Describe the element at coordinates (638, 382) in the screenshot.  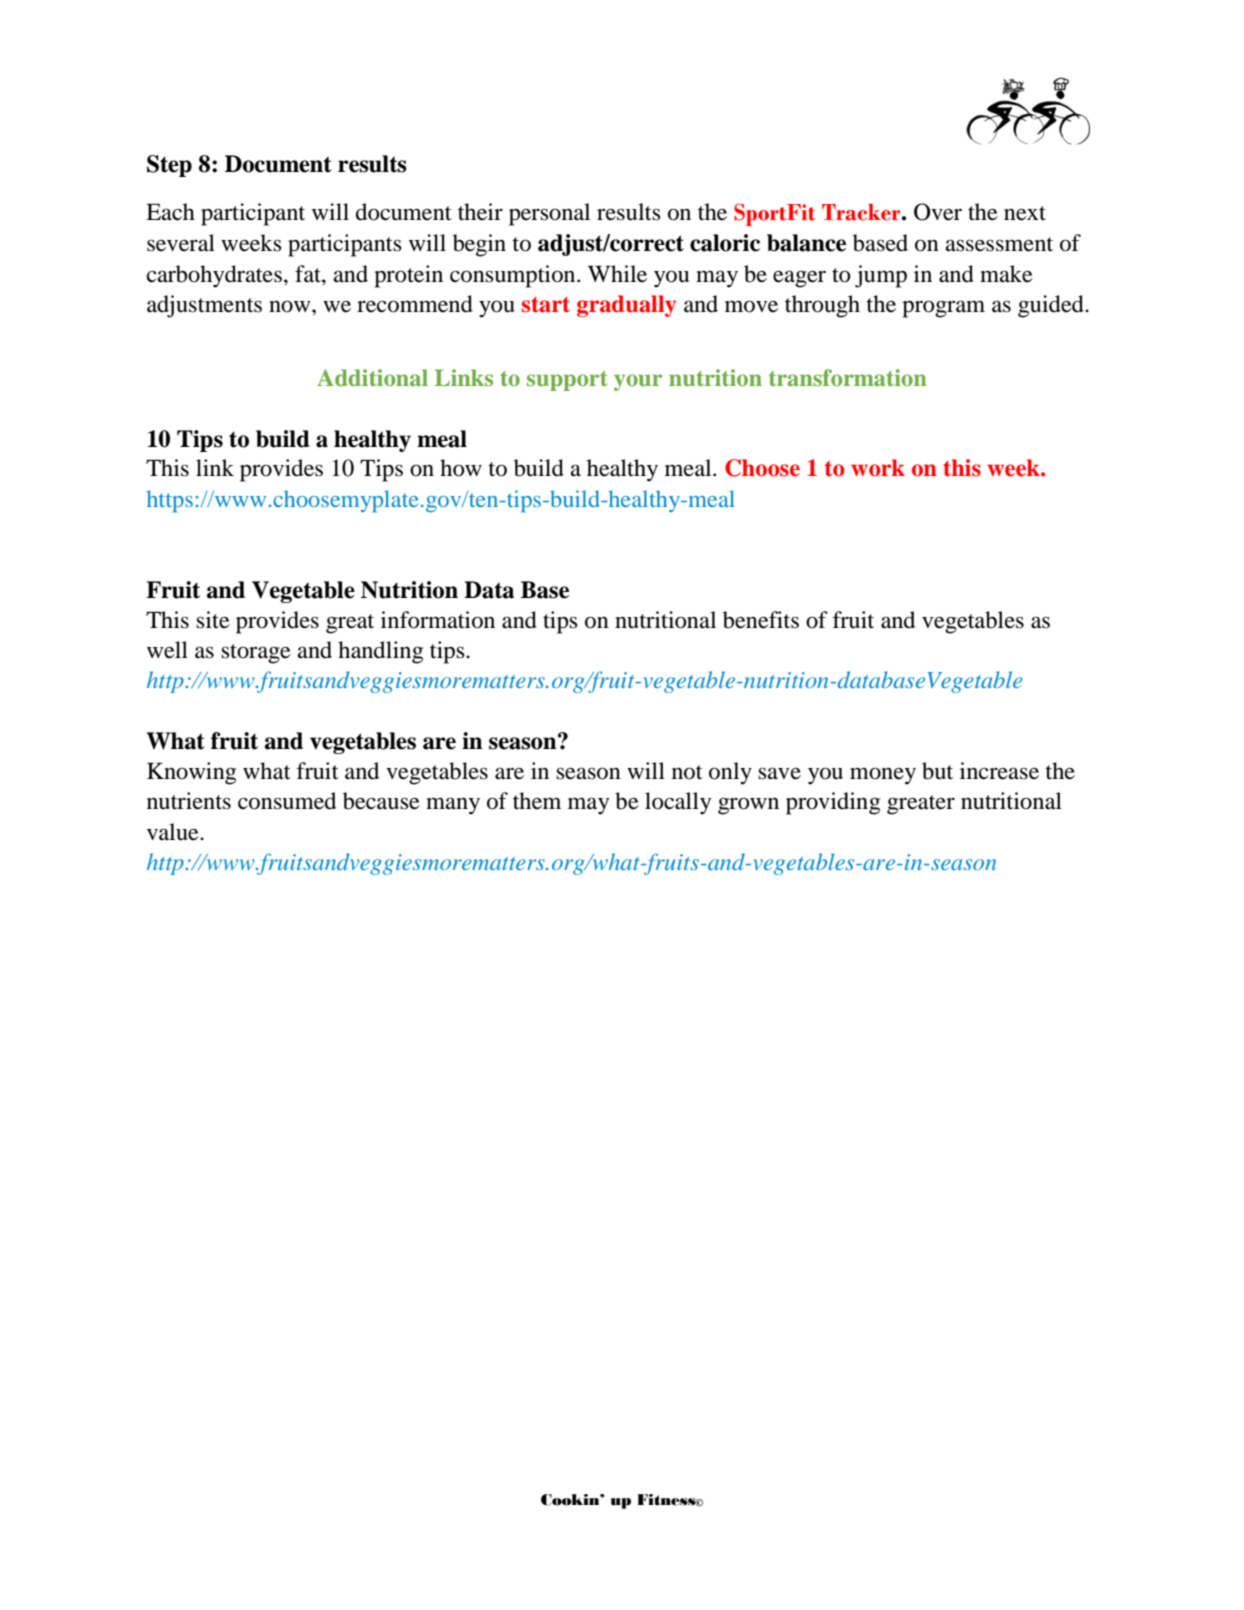
I see `your` at that location.
